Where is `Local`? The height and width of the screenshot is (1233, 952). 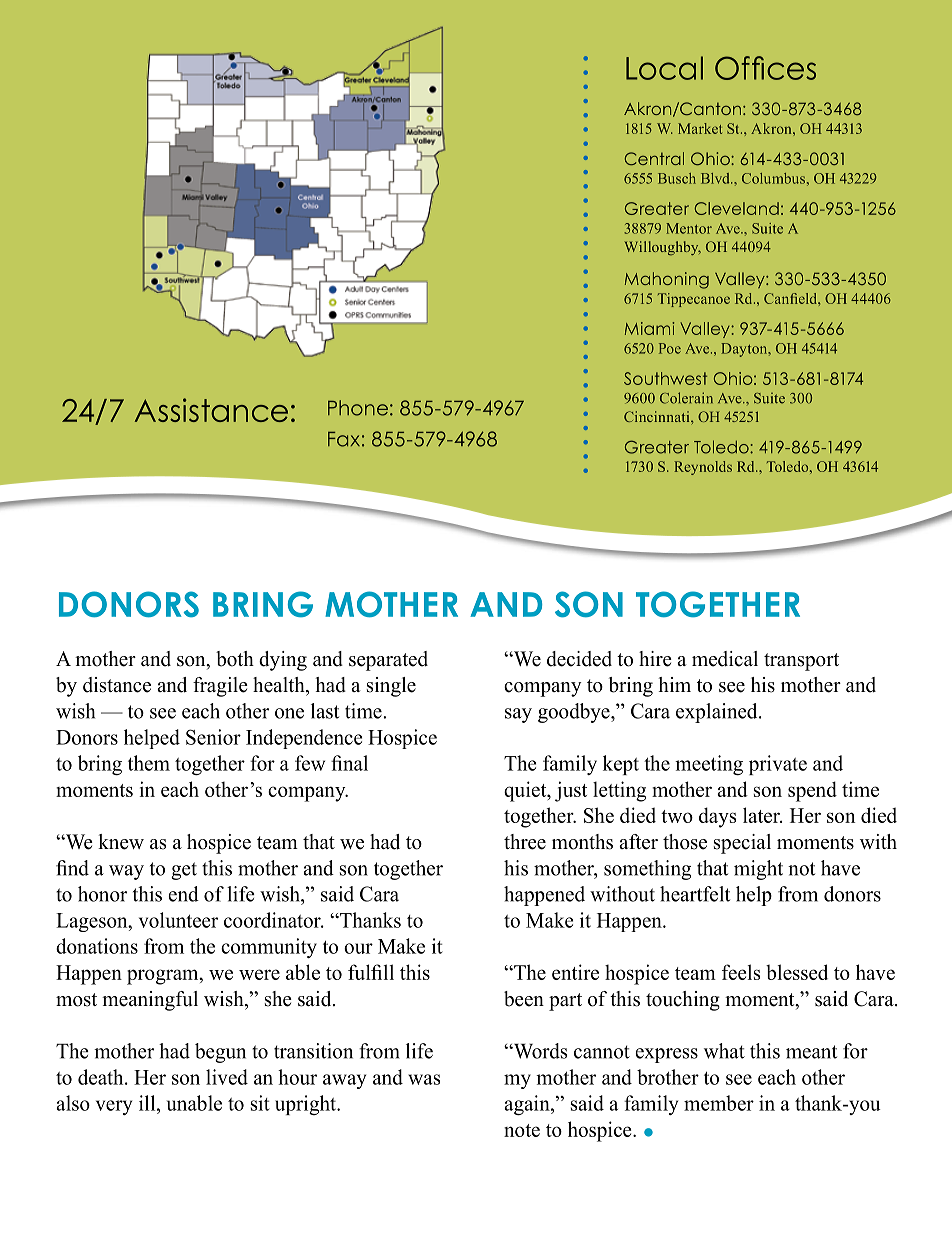
Local is located at coordinates (664, 68).
